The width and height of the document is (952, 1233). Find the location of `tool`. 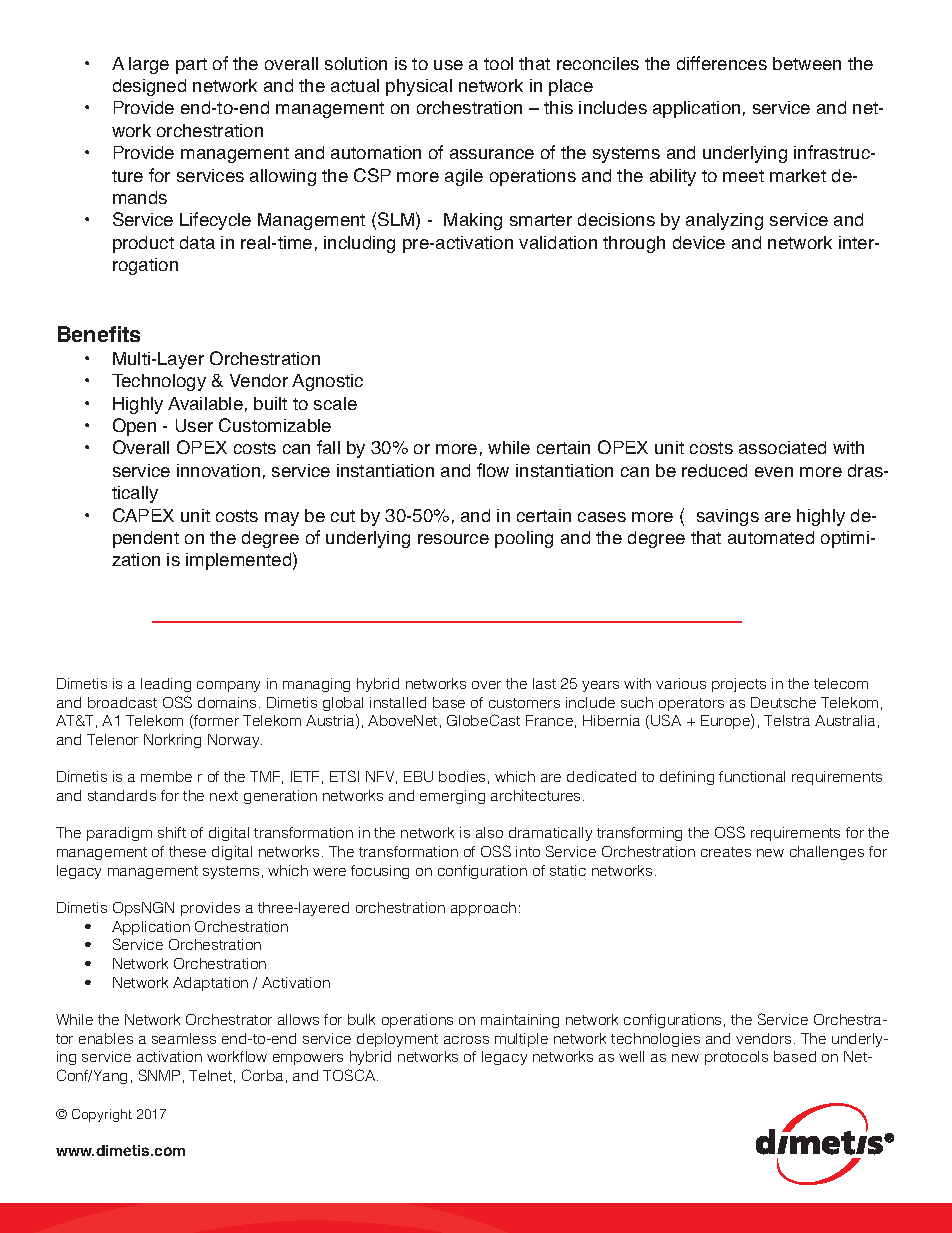

tool is located at coordinates (498, 63).
